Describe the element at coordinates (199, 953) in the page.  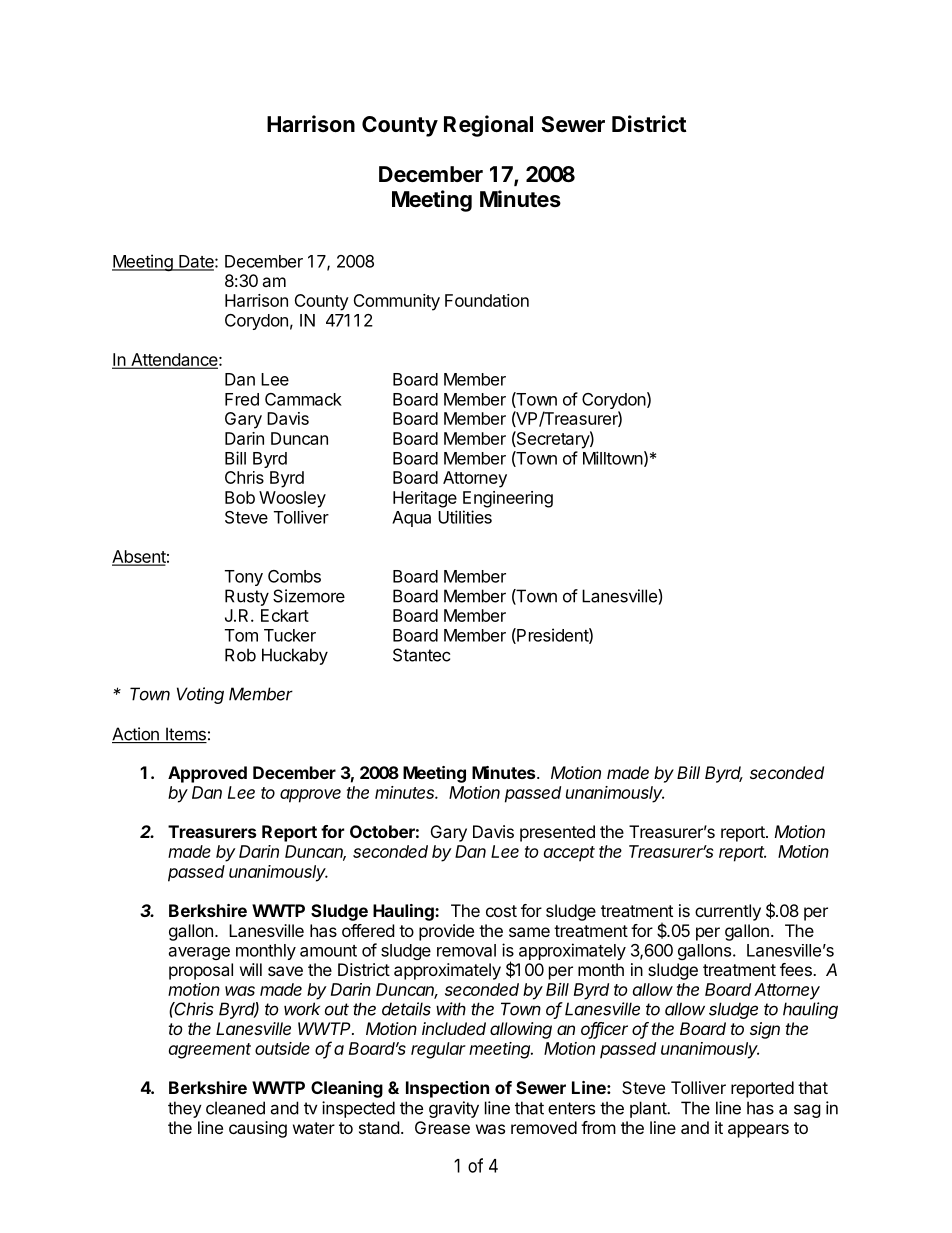
I see `average` at that location.
